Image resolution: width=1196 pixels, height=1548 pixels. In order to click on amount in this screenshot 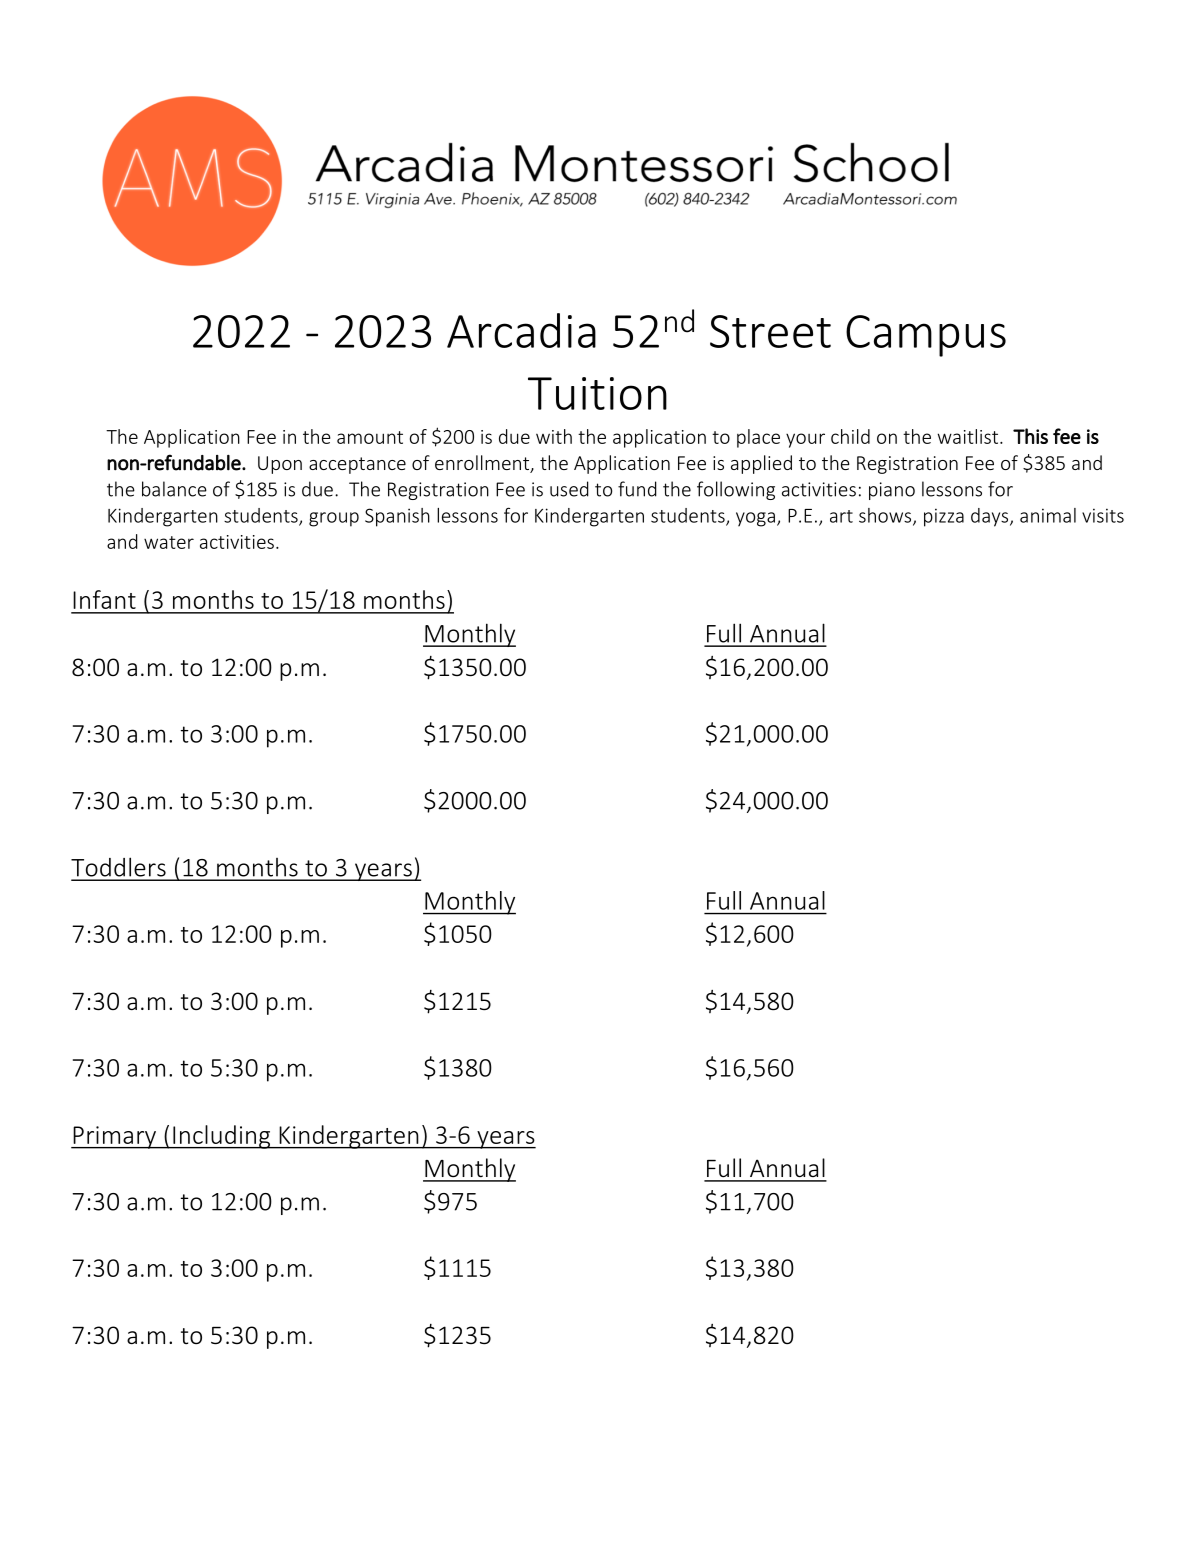, I will do `click(370, 437)`.
